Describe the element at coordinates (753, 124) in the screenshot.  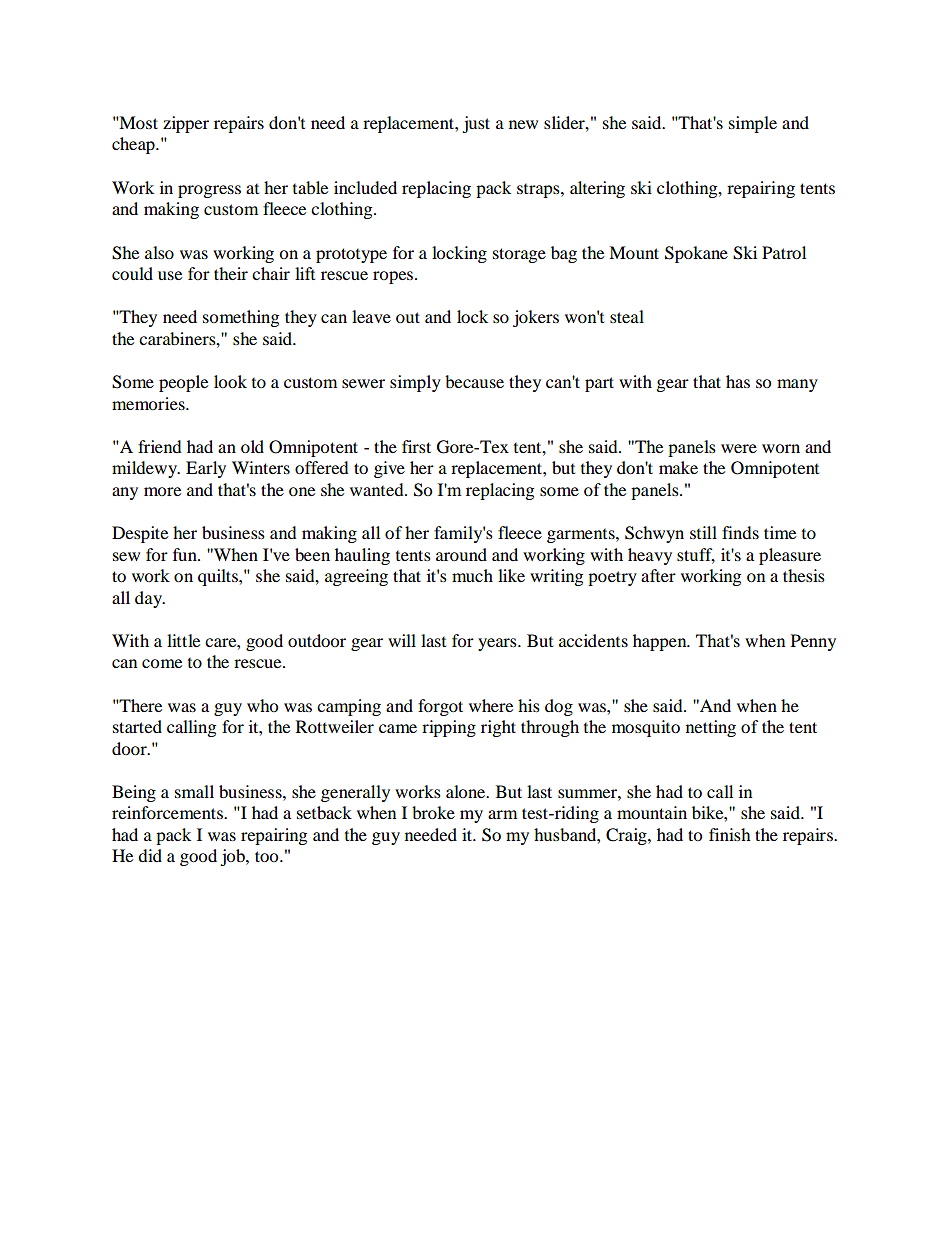
I see `simple` at that location.
